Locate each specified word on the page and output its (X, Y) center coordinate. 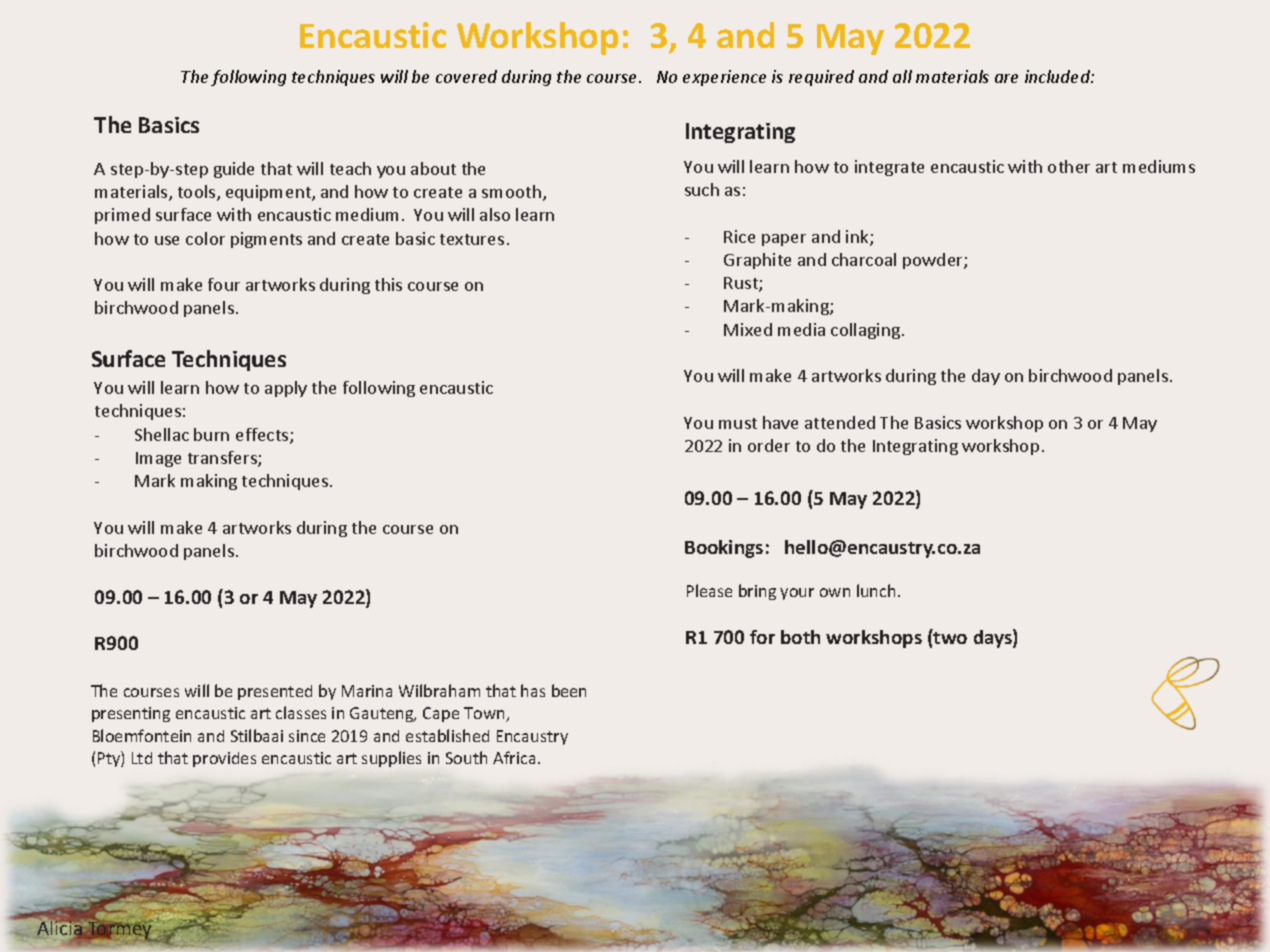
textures (472, 239)
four (224, 284)
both (800, 637)
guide (234, 170)
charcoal (864, 259)
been (569, 690)
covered (466, 76)
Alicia (60, 929)
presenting (131, 714)
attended (840, 422)
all (902, 76)
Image (158, 459)
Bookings (724, 549)
